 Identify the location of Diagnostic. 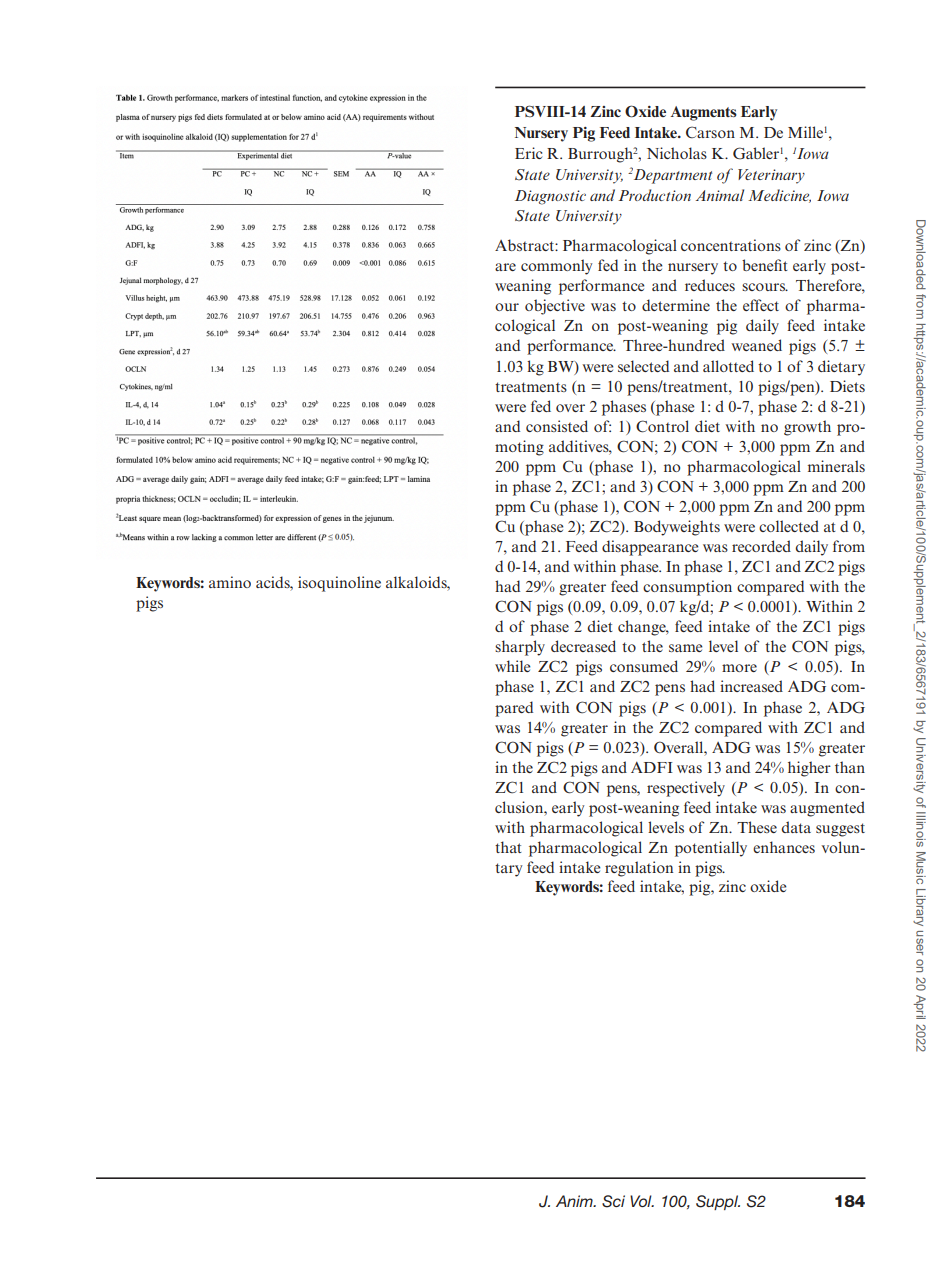
(550, 197).
